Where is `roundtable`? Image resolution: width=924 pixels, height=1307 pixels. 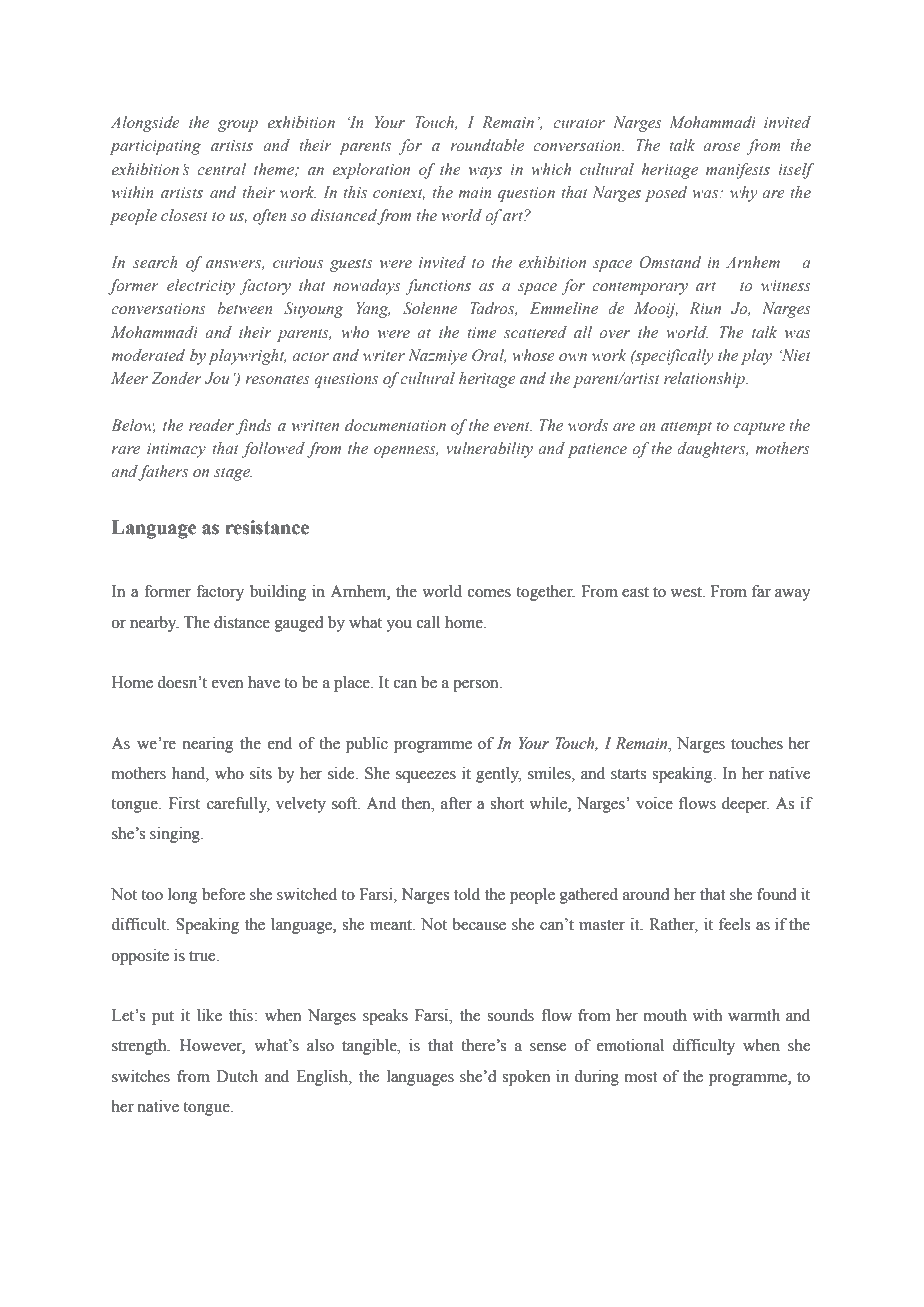
roundtable is located at coordinates (487, 145).
